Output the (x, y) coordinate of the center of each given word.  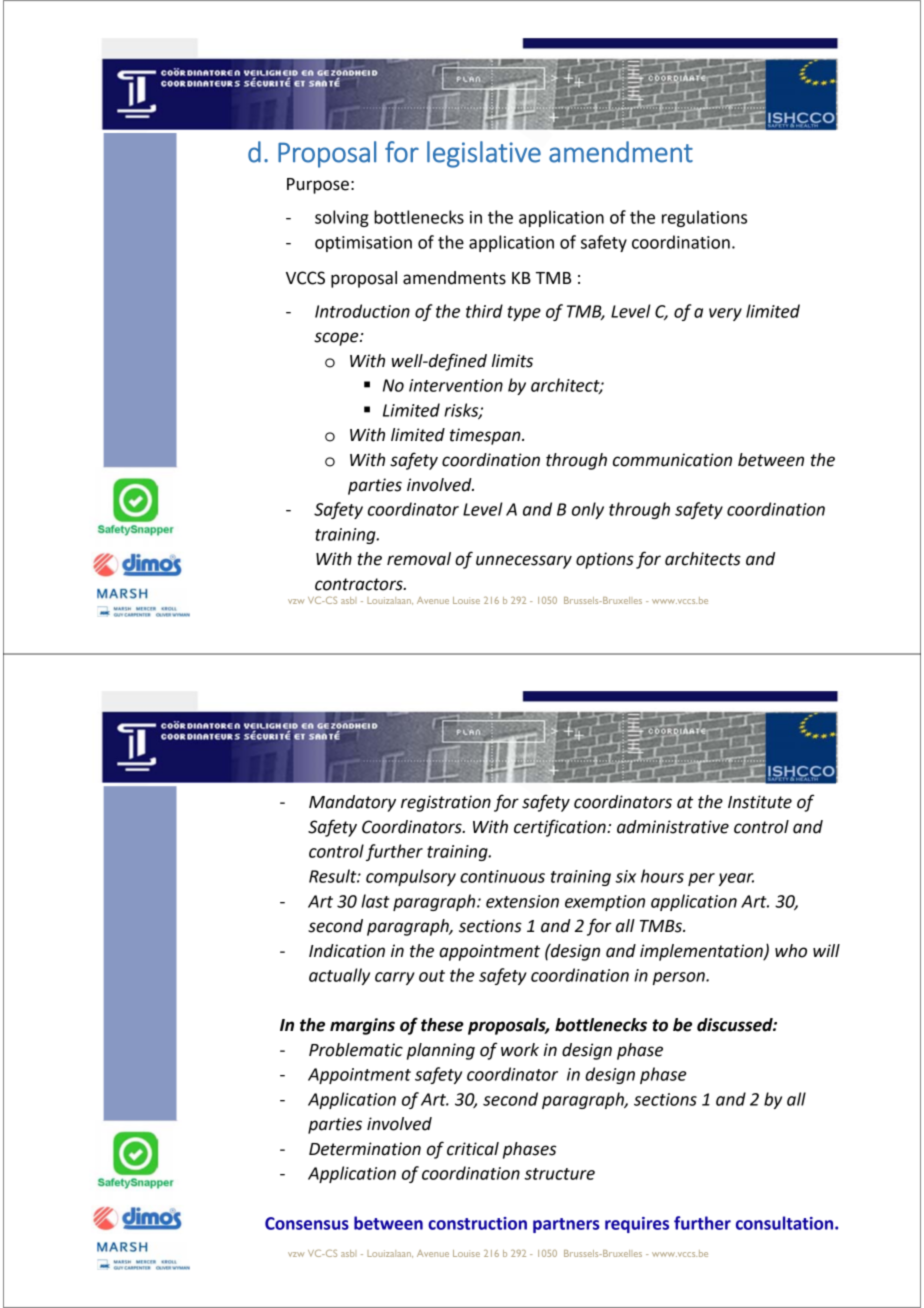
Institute (760, 802)
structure (559, 1174)
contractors (360, 584)
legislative (484, 154)
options (605, 560)
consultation (786, 1223)
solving (342, 218)
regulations (704, 218)
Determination (365, 1149)
